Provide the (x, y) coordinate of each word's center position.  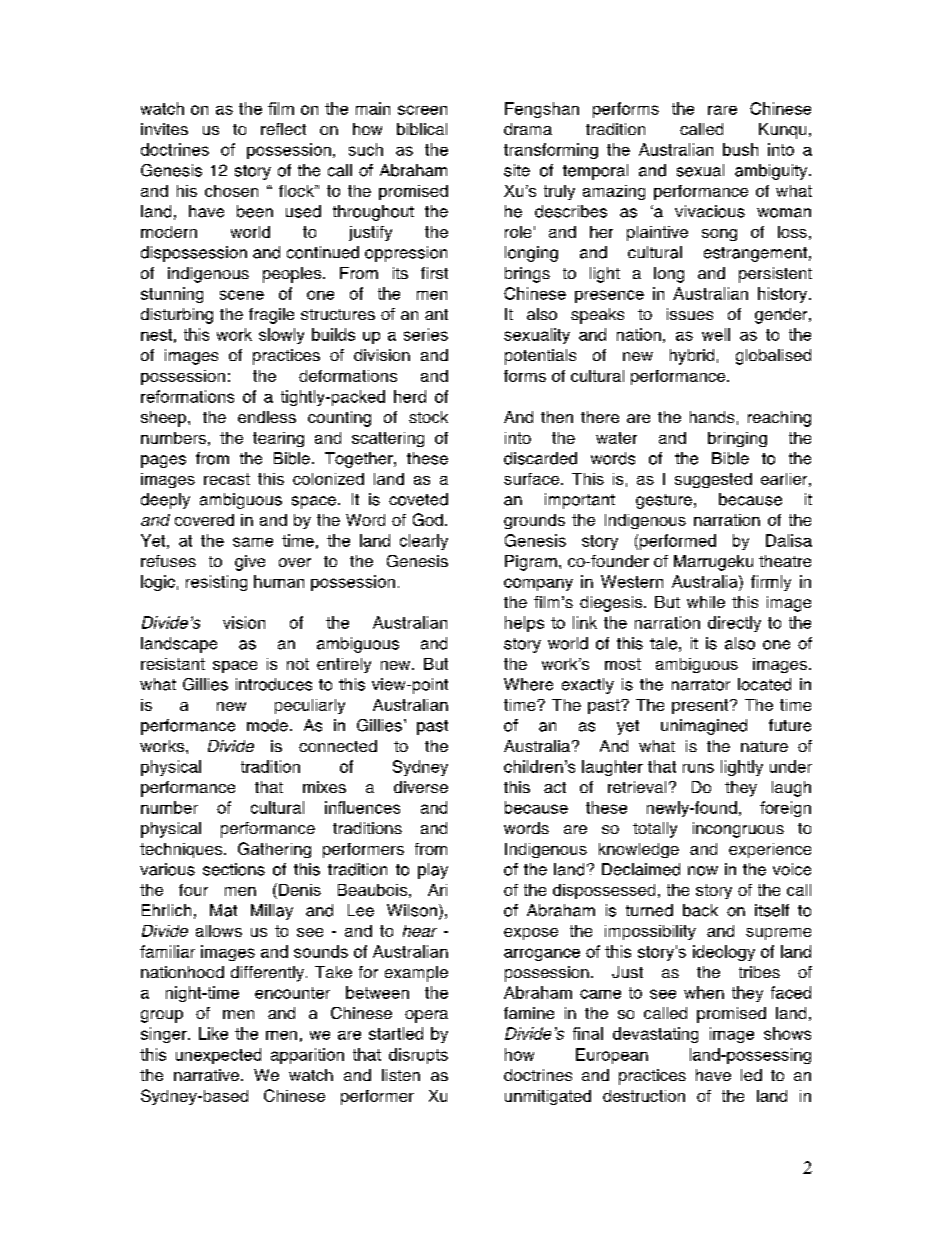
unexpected (218, 1056)
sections (234, 869)
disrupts (418, 1056)
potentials (540, 357)
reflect (283, 129)
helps (524, 624)
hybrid (692, 357)
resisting (216, 583)
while (706, 602)
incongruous (738, 830)
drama (528, 129)
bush (740, 149)
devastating (655, 1035)
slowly (281, 336)
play (433, 871)
